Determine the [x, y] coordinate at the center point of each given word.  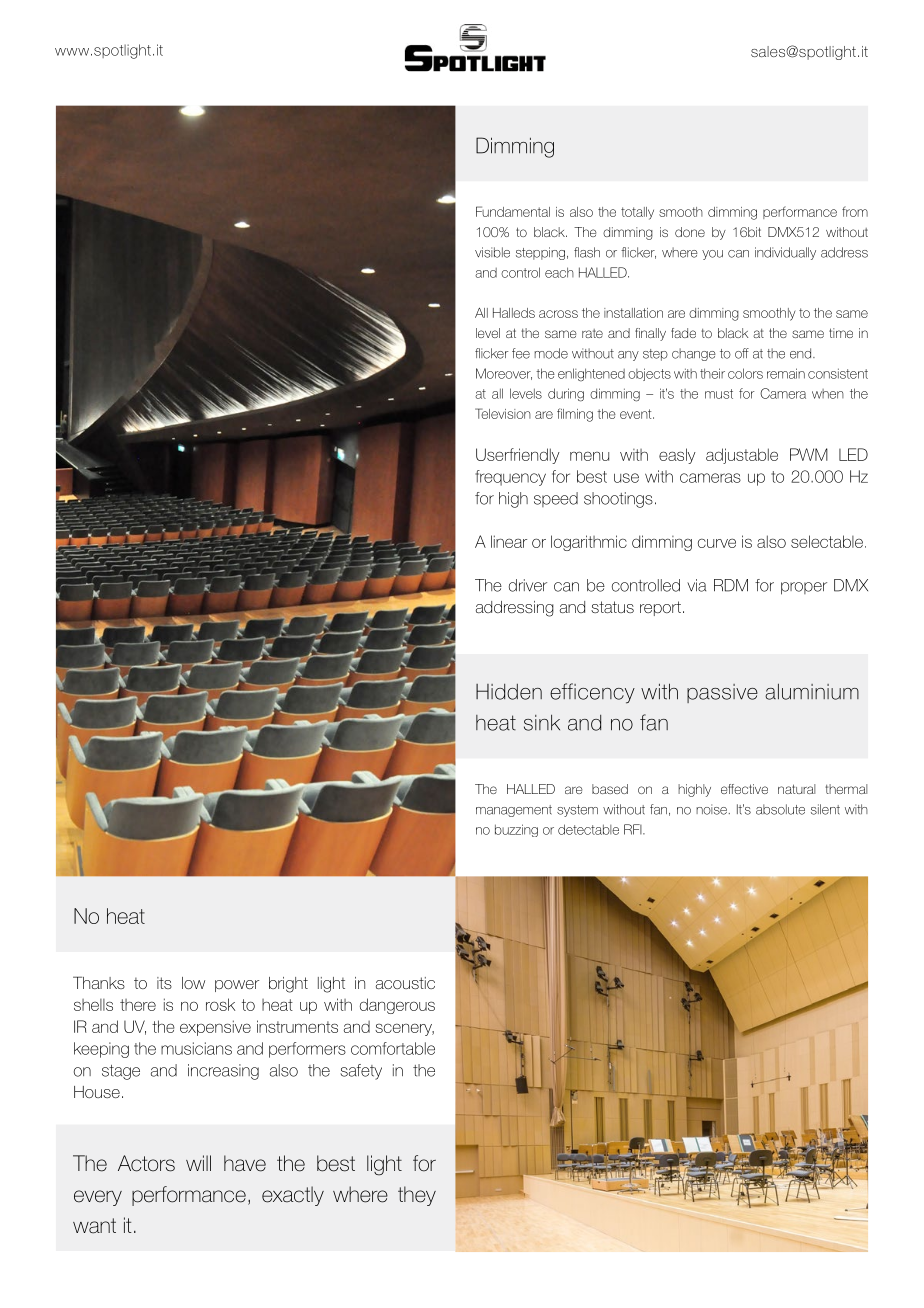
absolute [780, 809]
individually [785, 253]
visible [492, 252]
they [417, 1196]
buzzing [516, 830]
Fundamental [513, 211]
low [193, 983]
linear [509, 541]
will [198, 1163]
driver [528, 585]
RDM [731, 585]
